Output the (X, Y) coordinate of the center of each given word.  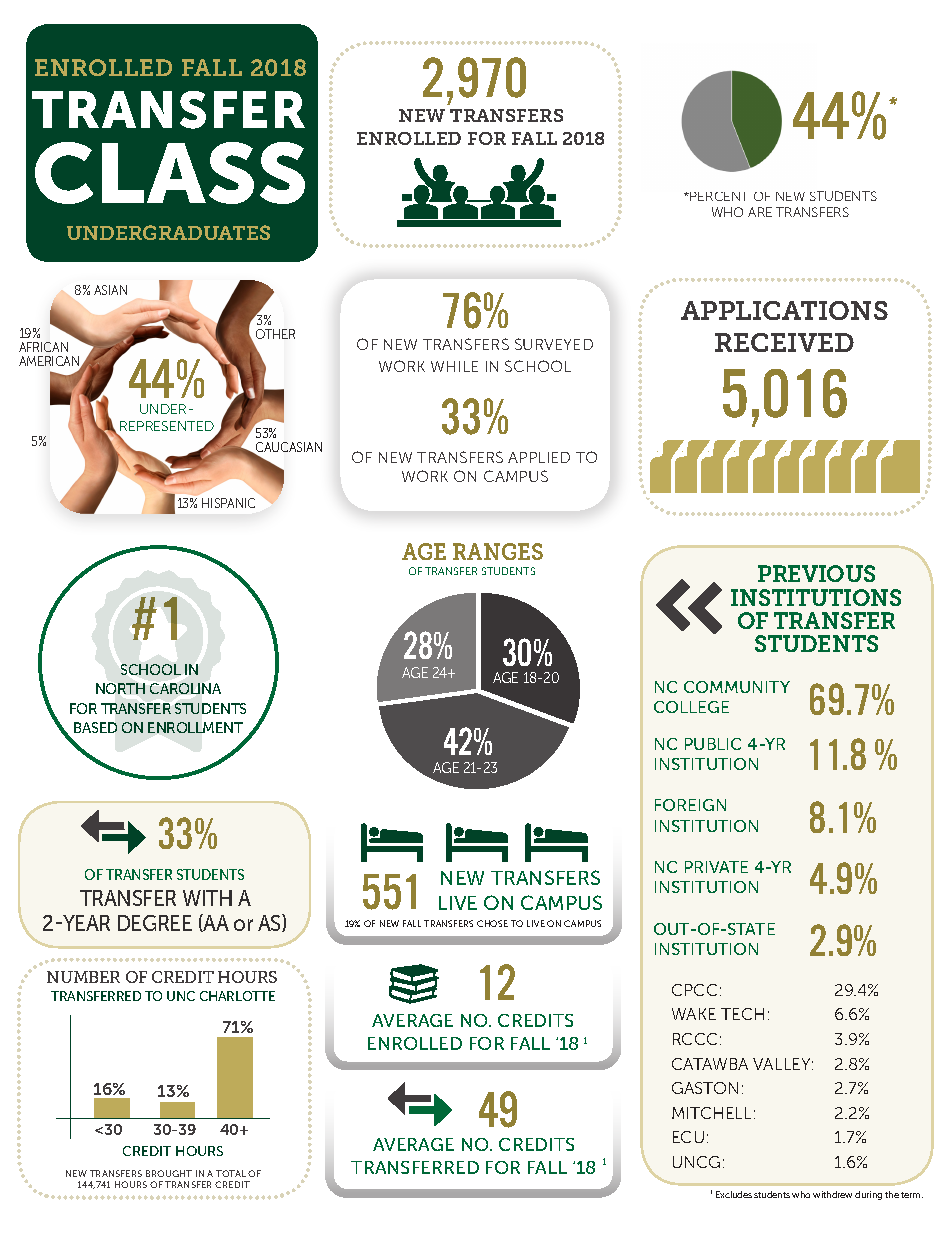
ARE (760, 212)
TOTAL (231, 1173)
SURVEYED (554, 344)
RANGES (498, 551)
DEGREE (155, 923)
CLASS (170, 173)
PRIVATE (716, 867)
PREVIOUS (816, 573)
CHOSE (492, 923)
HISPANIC (228, 503)
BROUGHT (169, 1173)
